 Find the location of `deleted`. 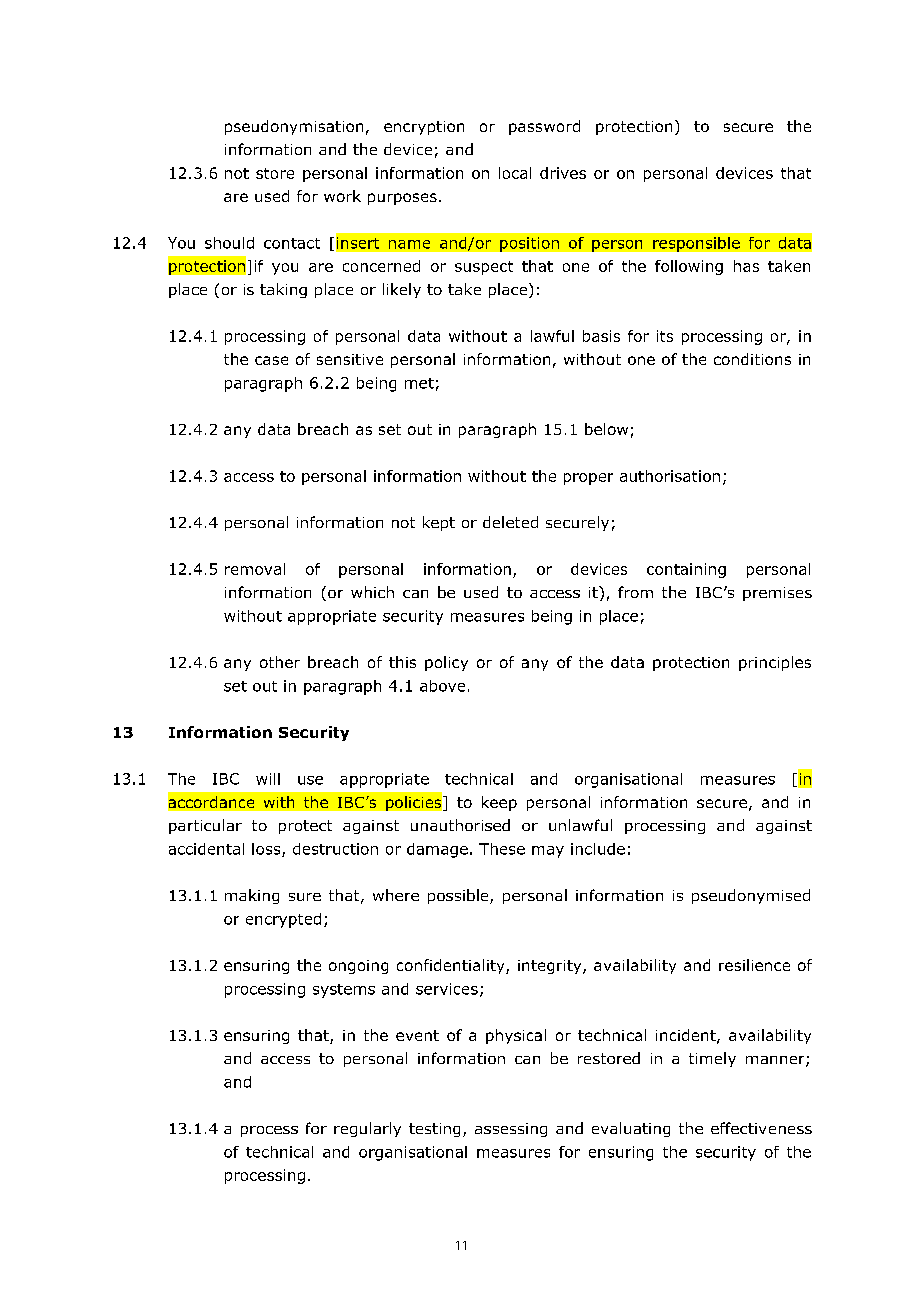

deleted is located at coordinates (510, 522).
